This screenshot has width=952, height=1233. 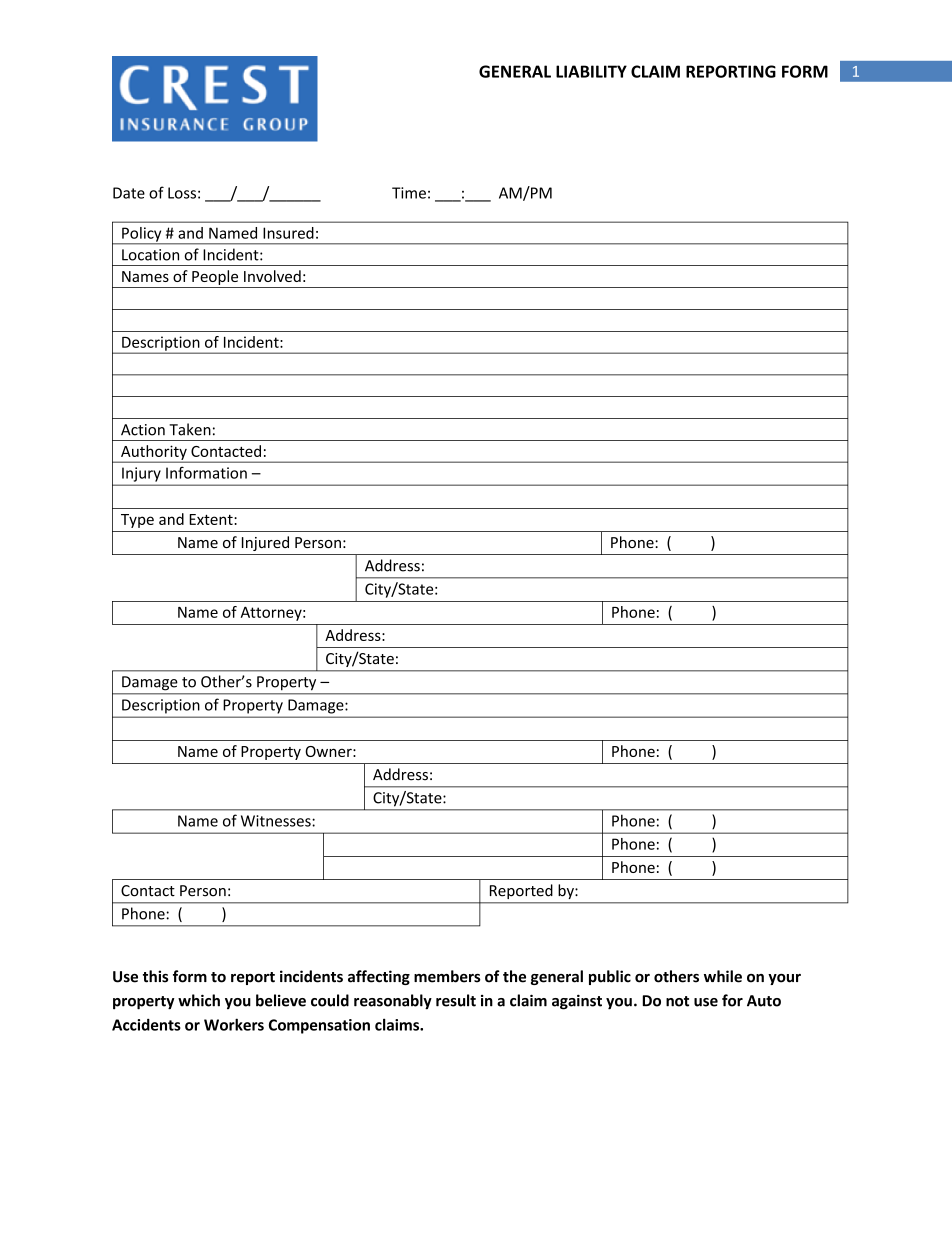 I want to click on not, so click(x=677, y=1001).
